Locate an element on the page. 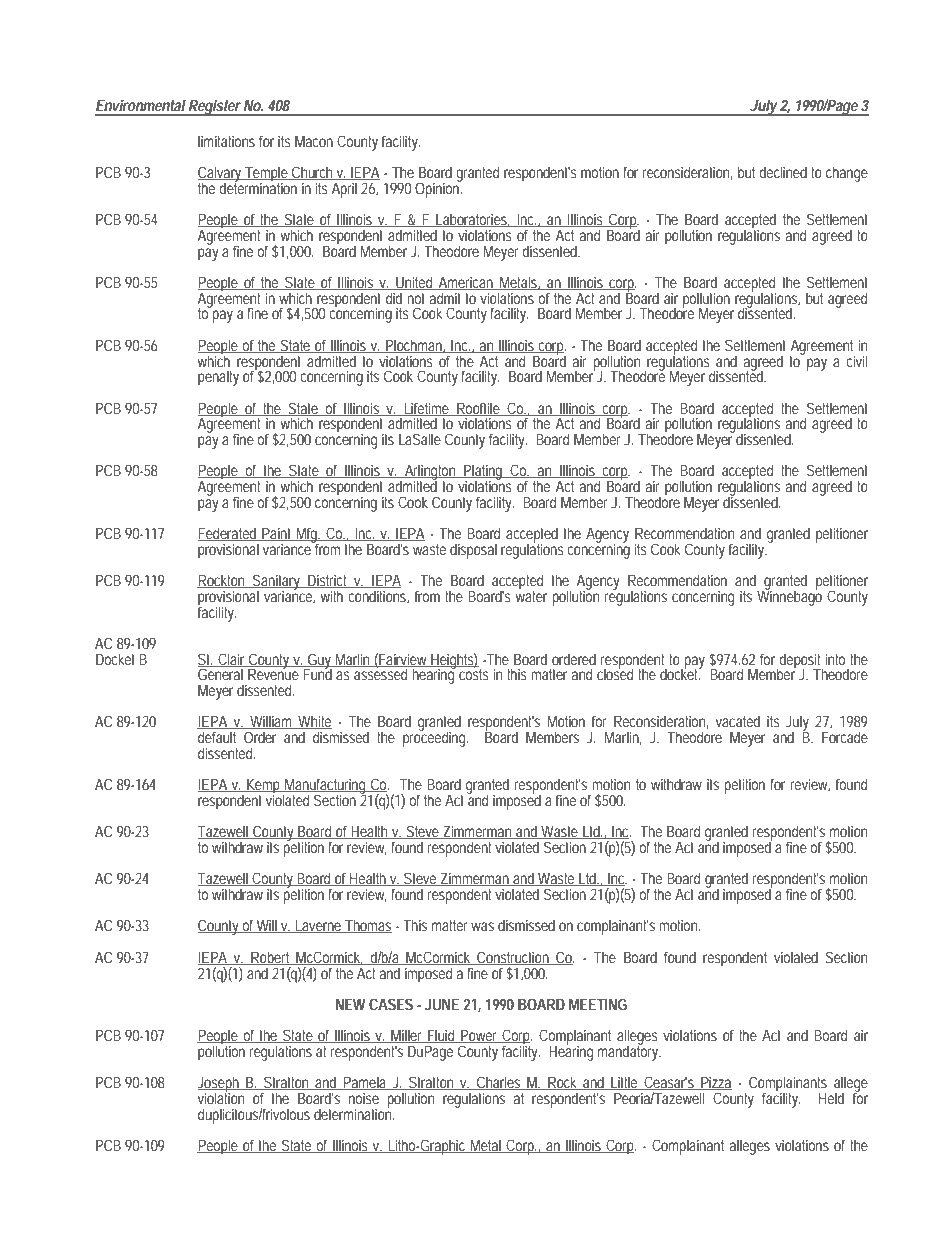 The image size is (952, 1233). declined is located at coordinates (783, 172).
